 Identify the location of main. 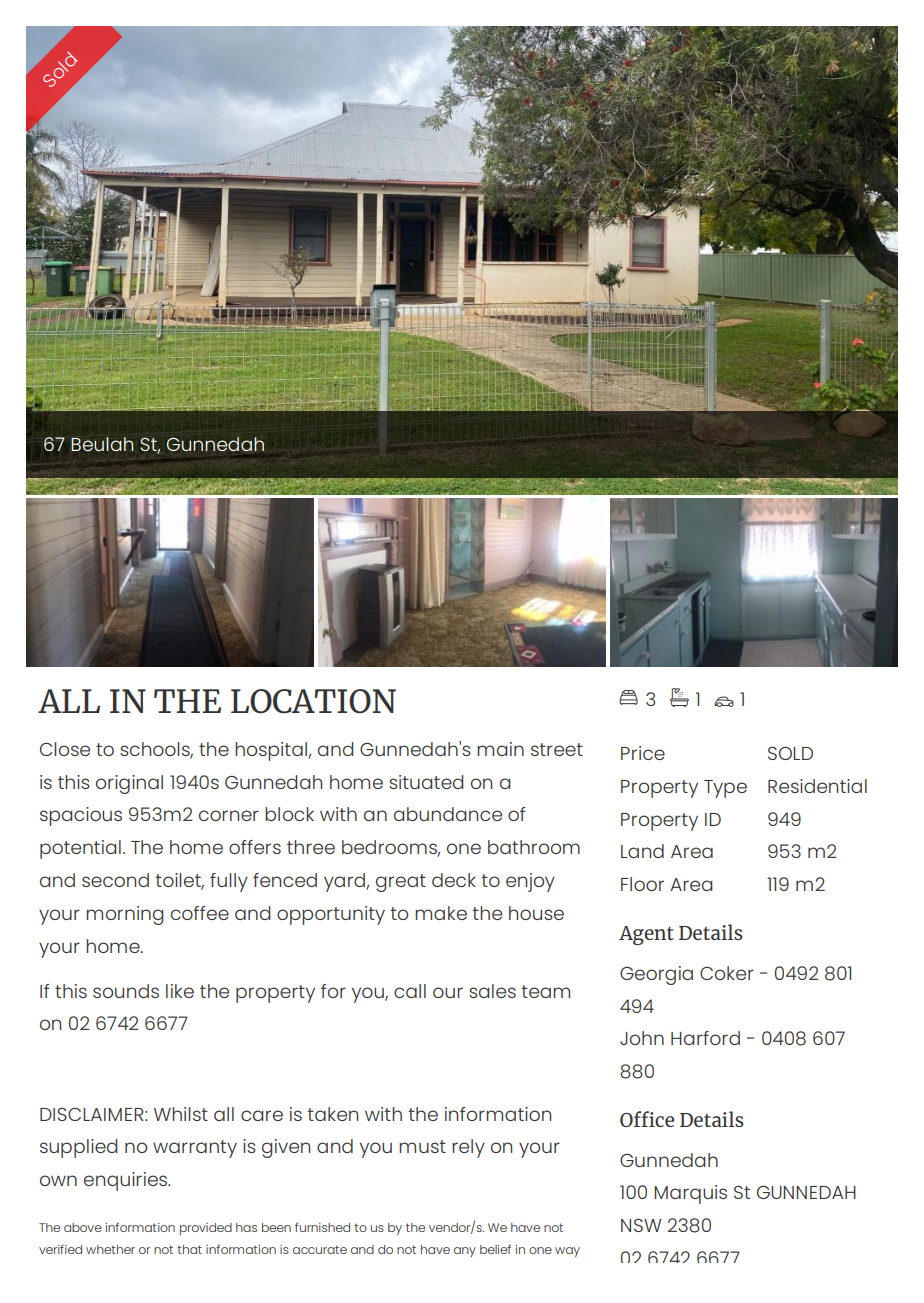
(500, 749).
